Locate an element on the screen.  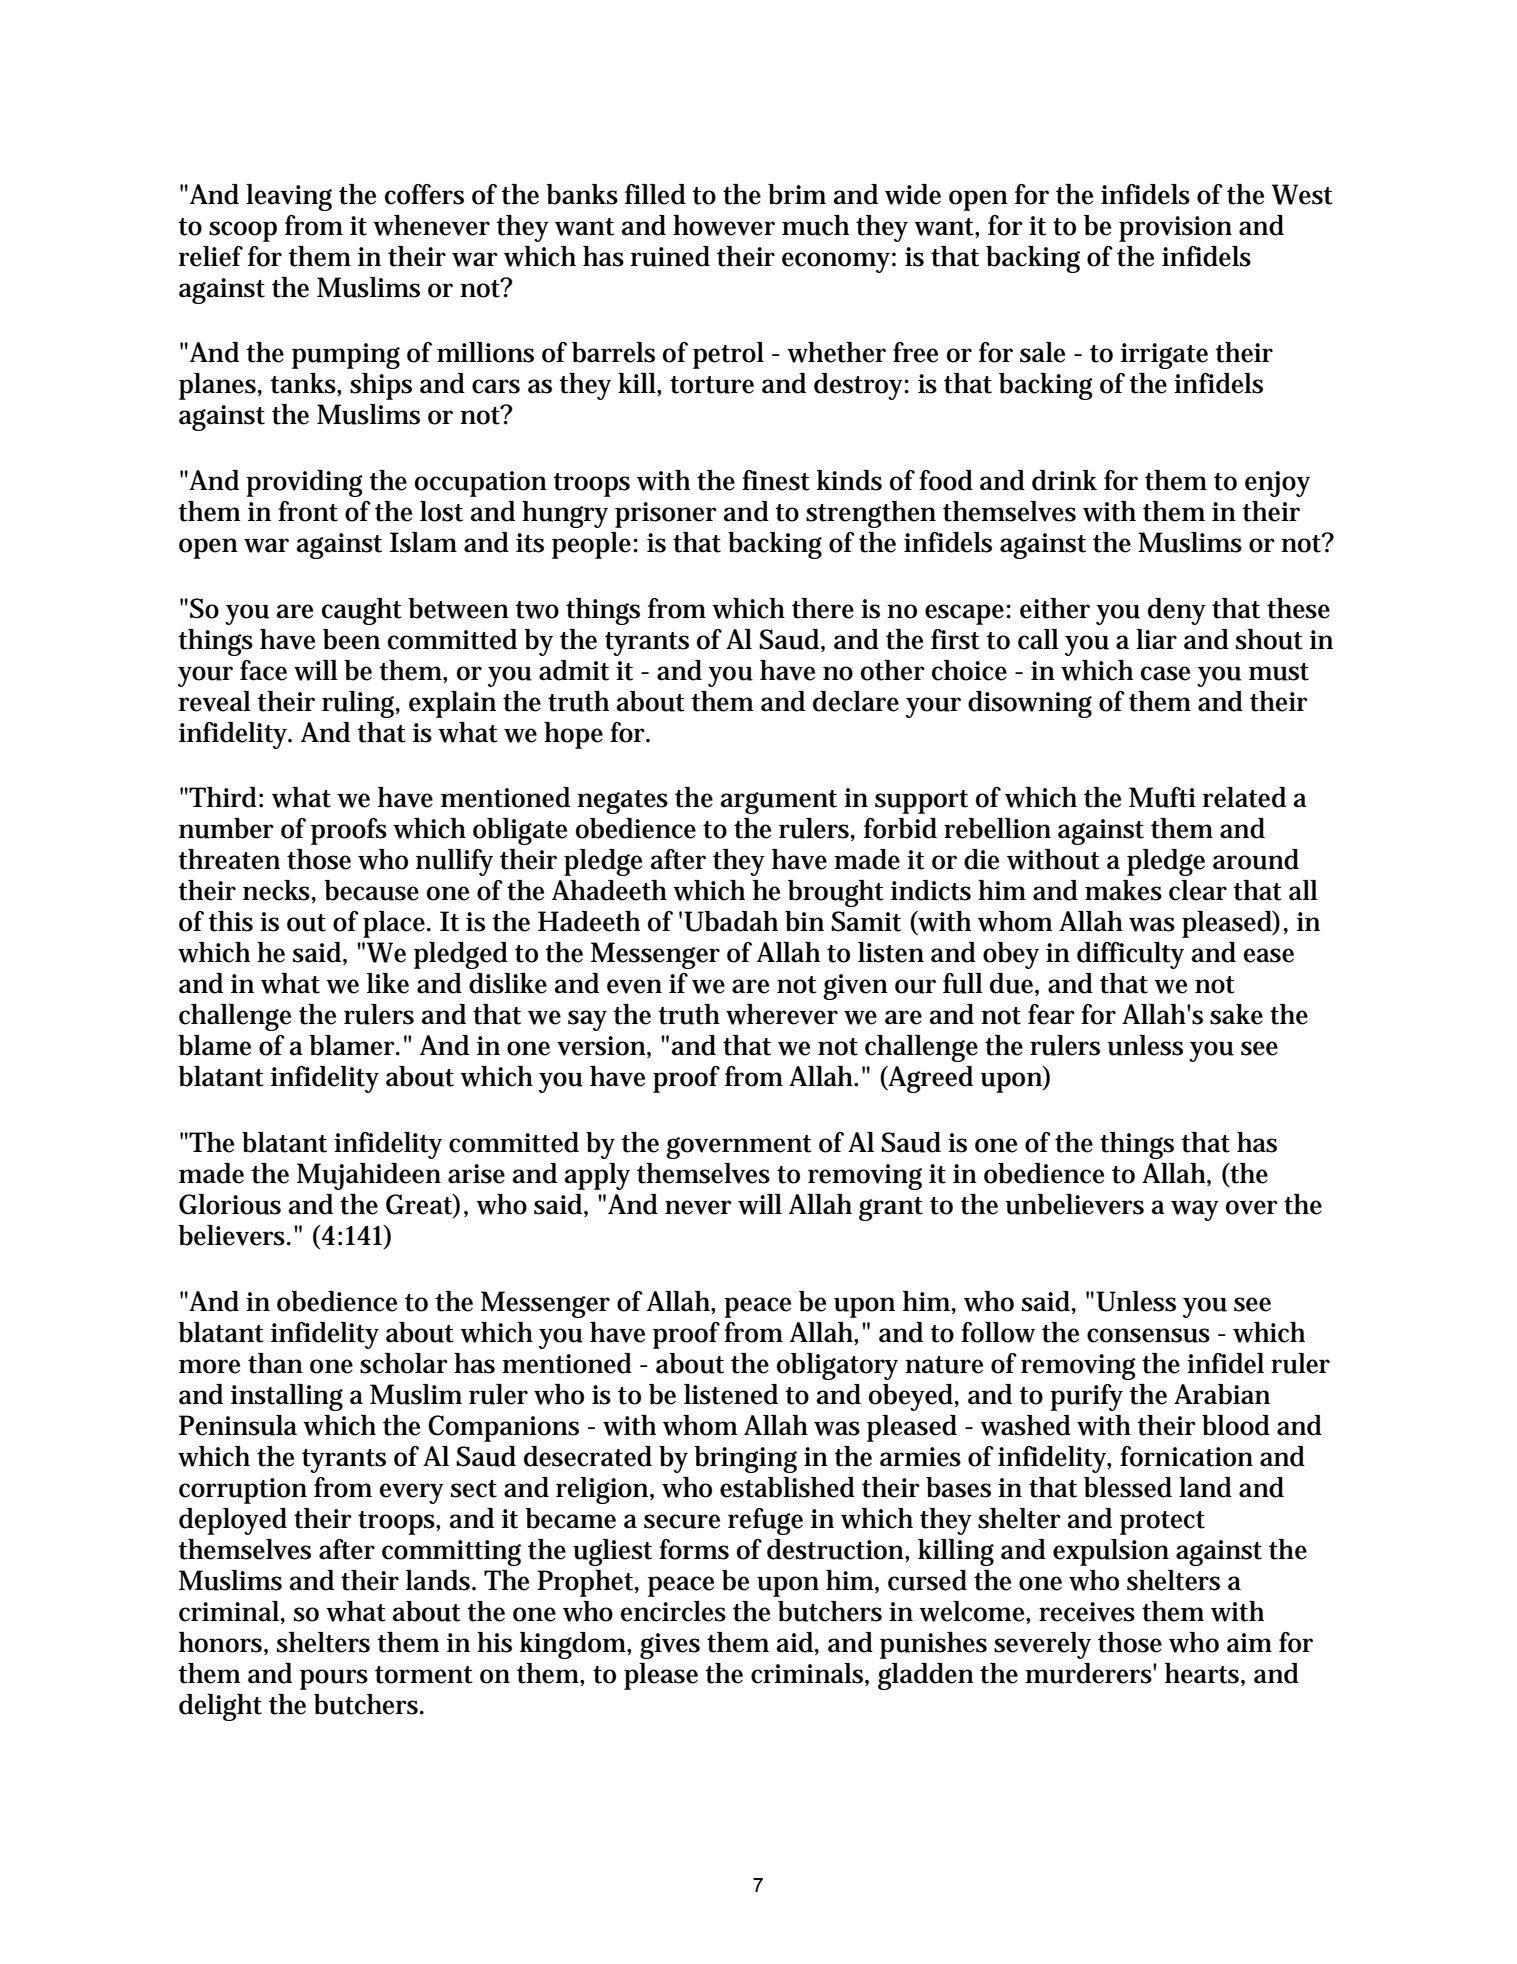
face is located at coordinates (263, 670).
